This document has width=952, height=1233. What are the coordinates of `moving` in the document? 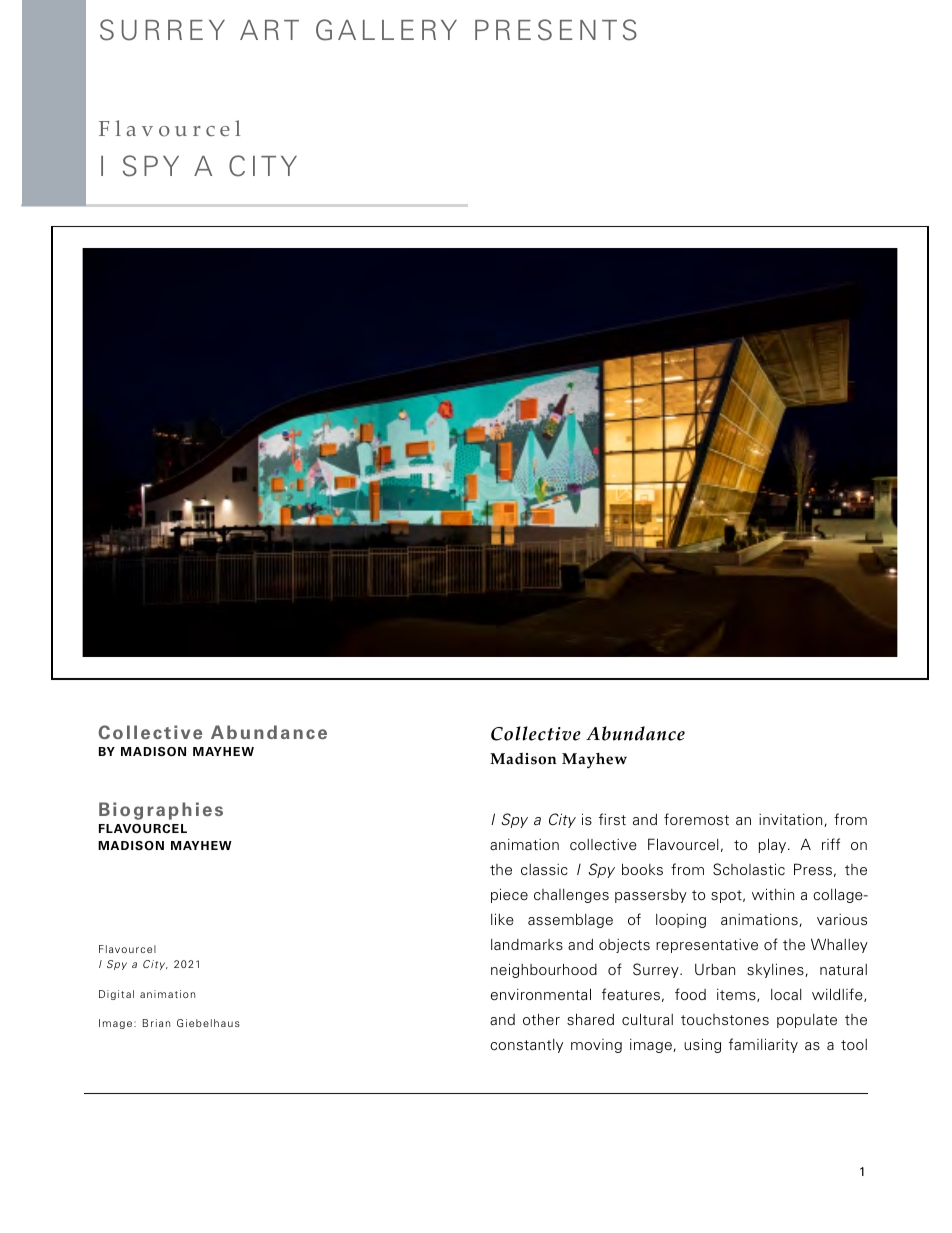 It's located at (596, 1046).
